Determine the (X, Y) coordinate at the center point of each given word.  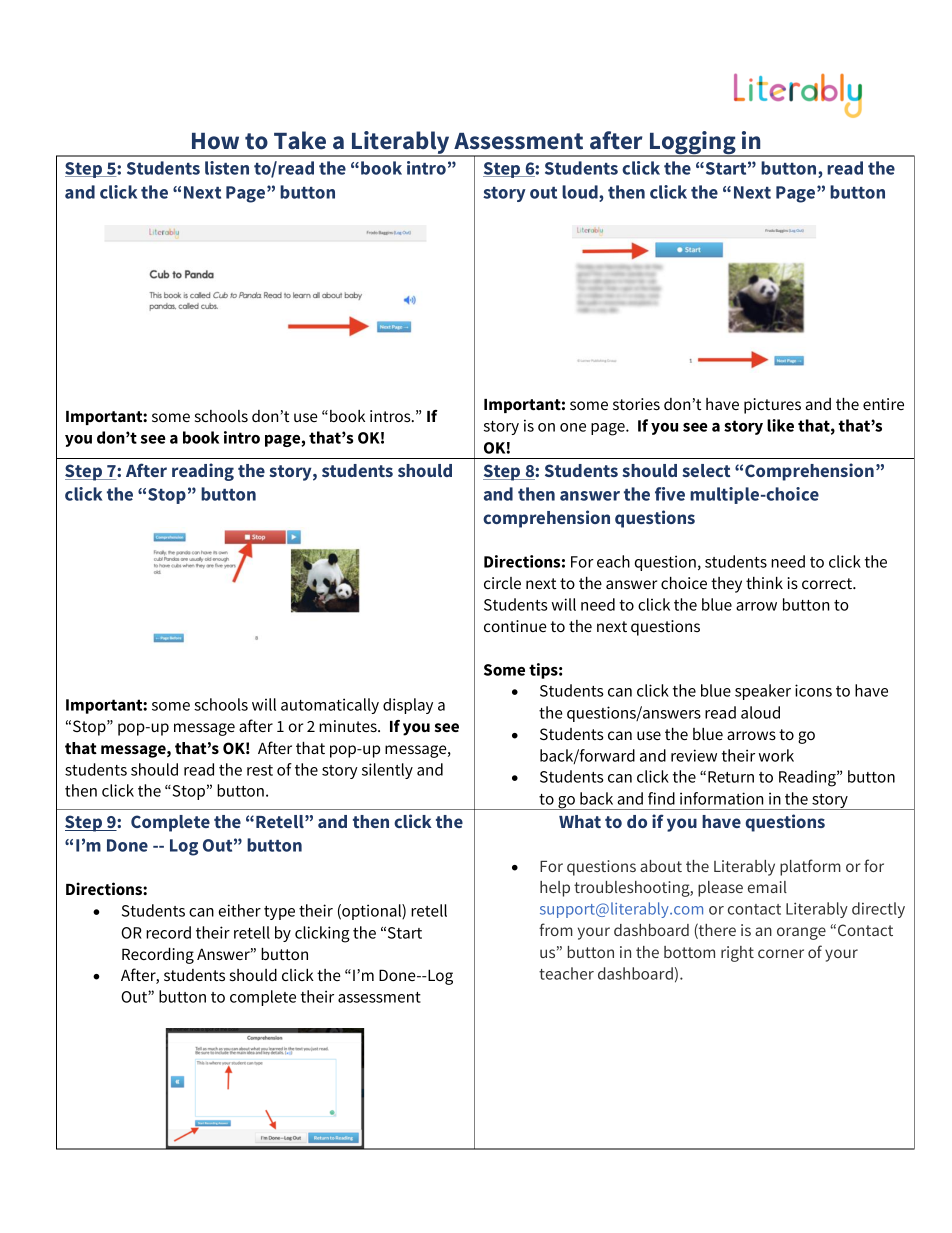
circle (502, 583)
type (279, 913)
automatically (330, 706)
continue (515, 626)
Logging (693, 144)
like (780, 425)
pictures (772, 406)
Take (300, 140)
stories (636, 404)
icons (813, 690)
